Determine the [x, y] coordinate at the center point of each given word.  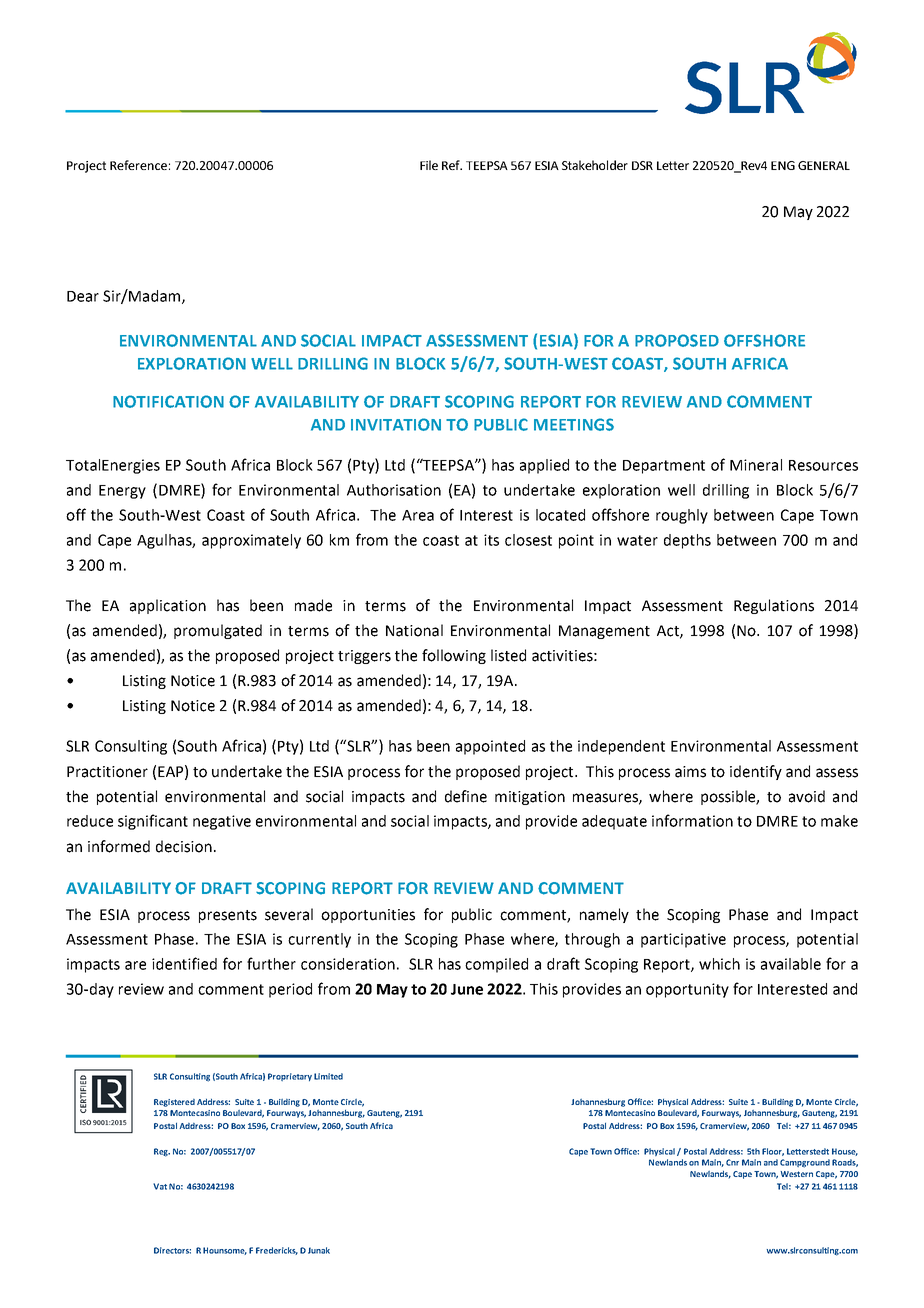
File [429, 165]
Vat [160, 1186]
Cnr [732, 1162]
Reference [138, 165]
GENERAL [824, 165]
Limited [328, 1076]
